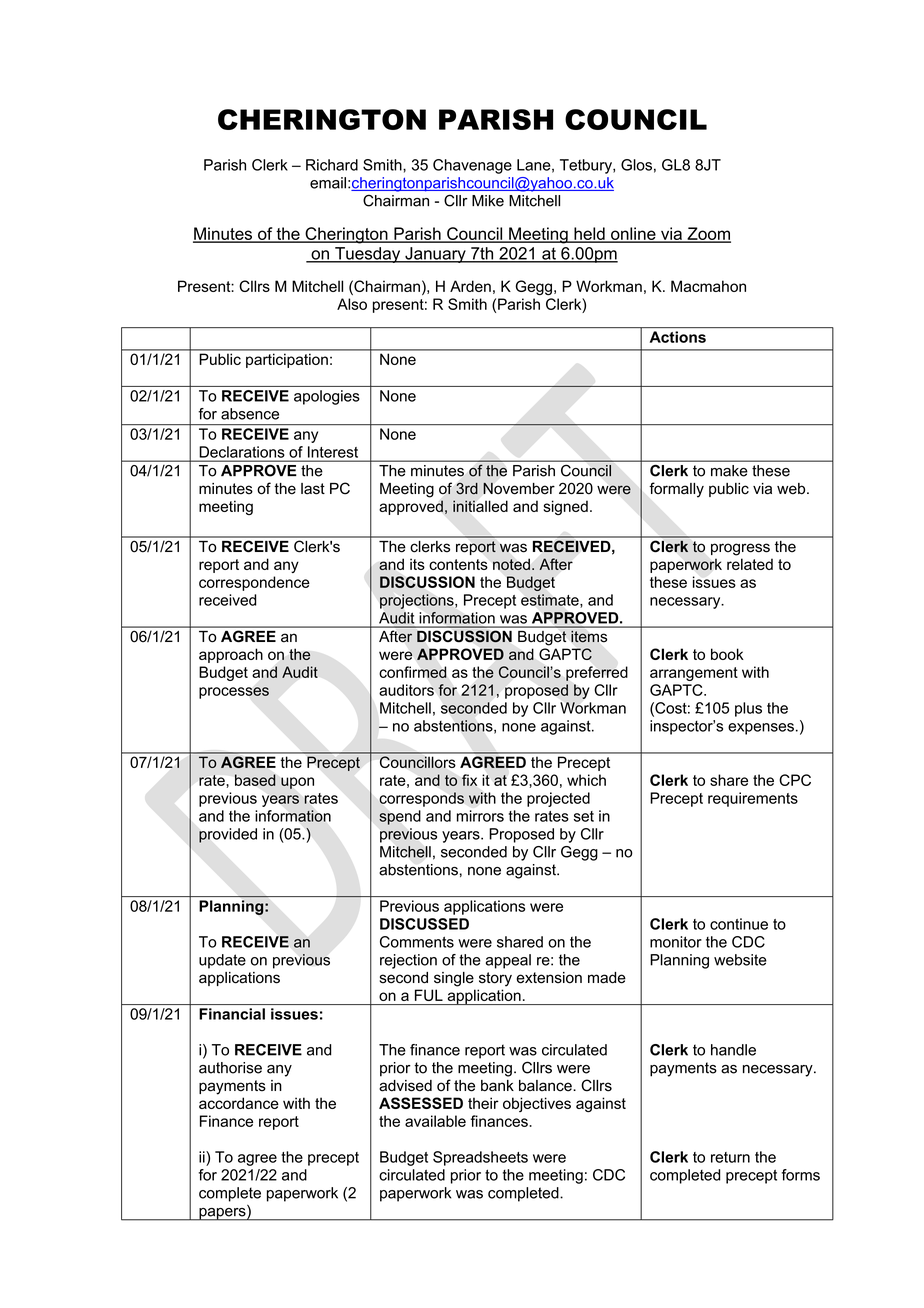 The height and width of the image is (1308, 924). Describe the element at coordinates (488, 201) in the image. I see `Mike` at that location.
